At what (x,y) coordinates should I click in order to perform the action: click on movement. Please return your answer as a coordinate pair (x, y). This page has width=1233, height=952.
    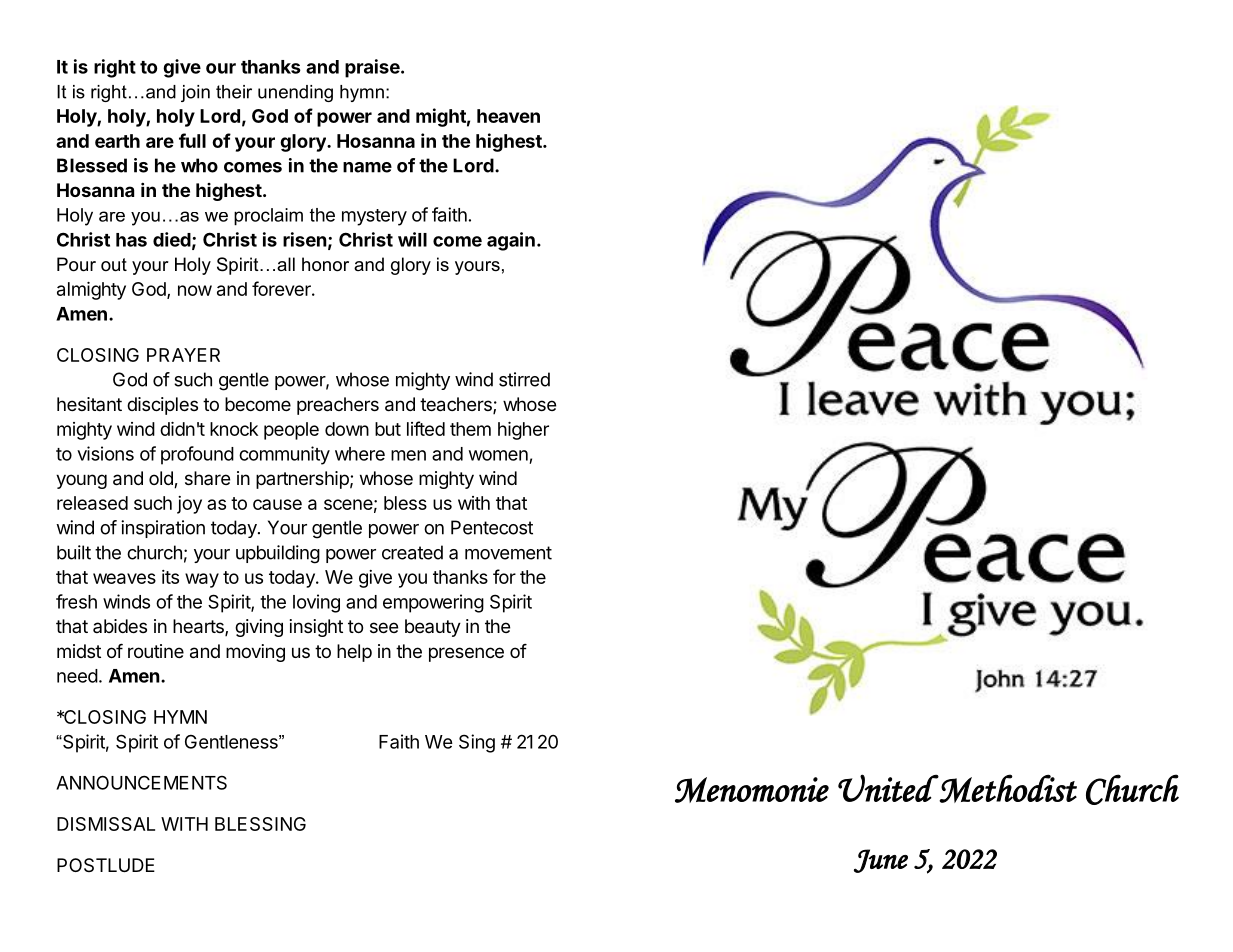
    Looking at the image, I should click on (508, 553).
